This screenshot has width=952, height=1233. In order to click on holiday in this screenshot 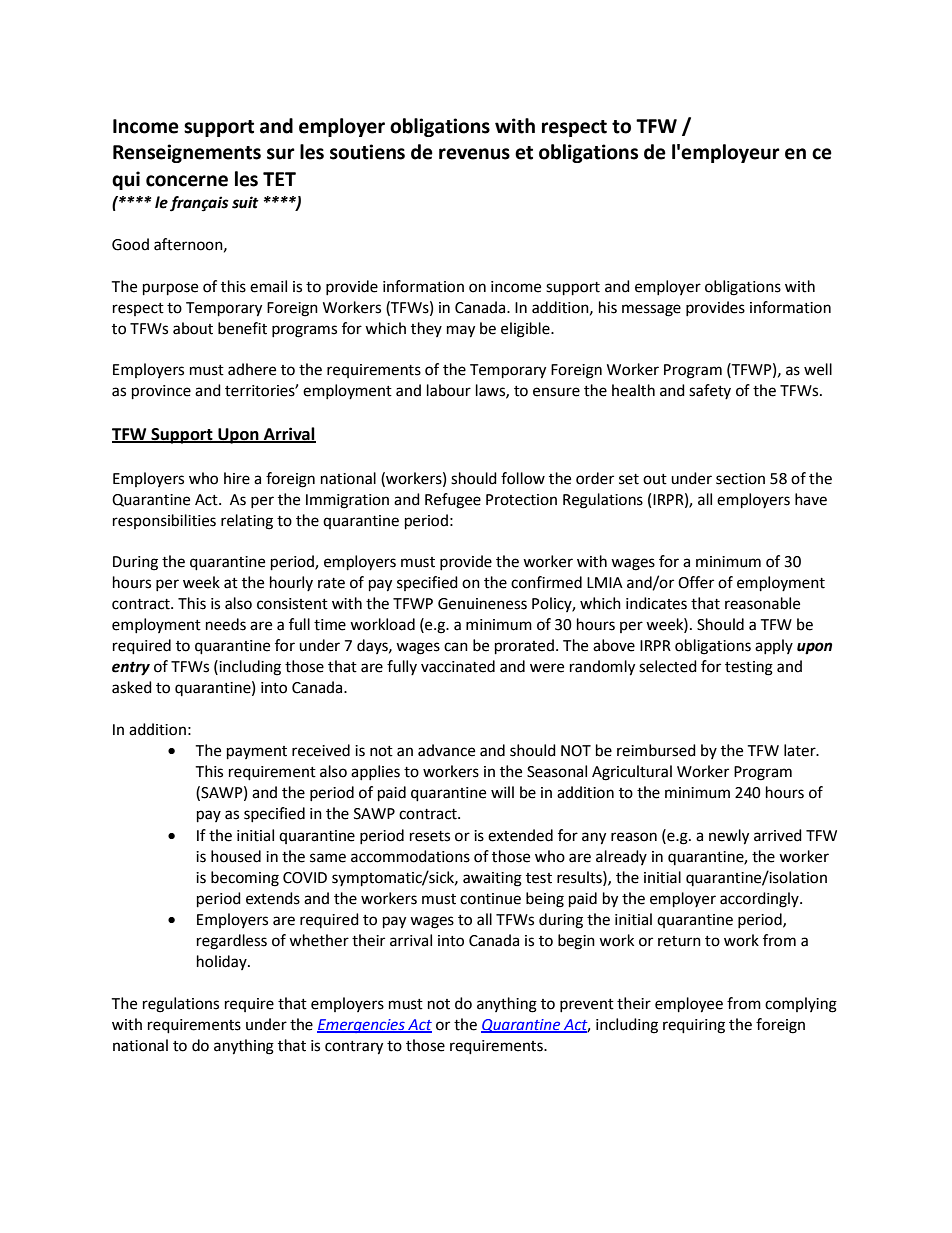, I will do `click(223, 962)`.
